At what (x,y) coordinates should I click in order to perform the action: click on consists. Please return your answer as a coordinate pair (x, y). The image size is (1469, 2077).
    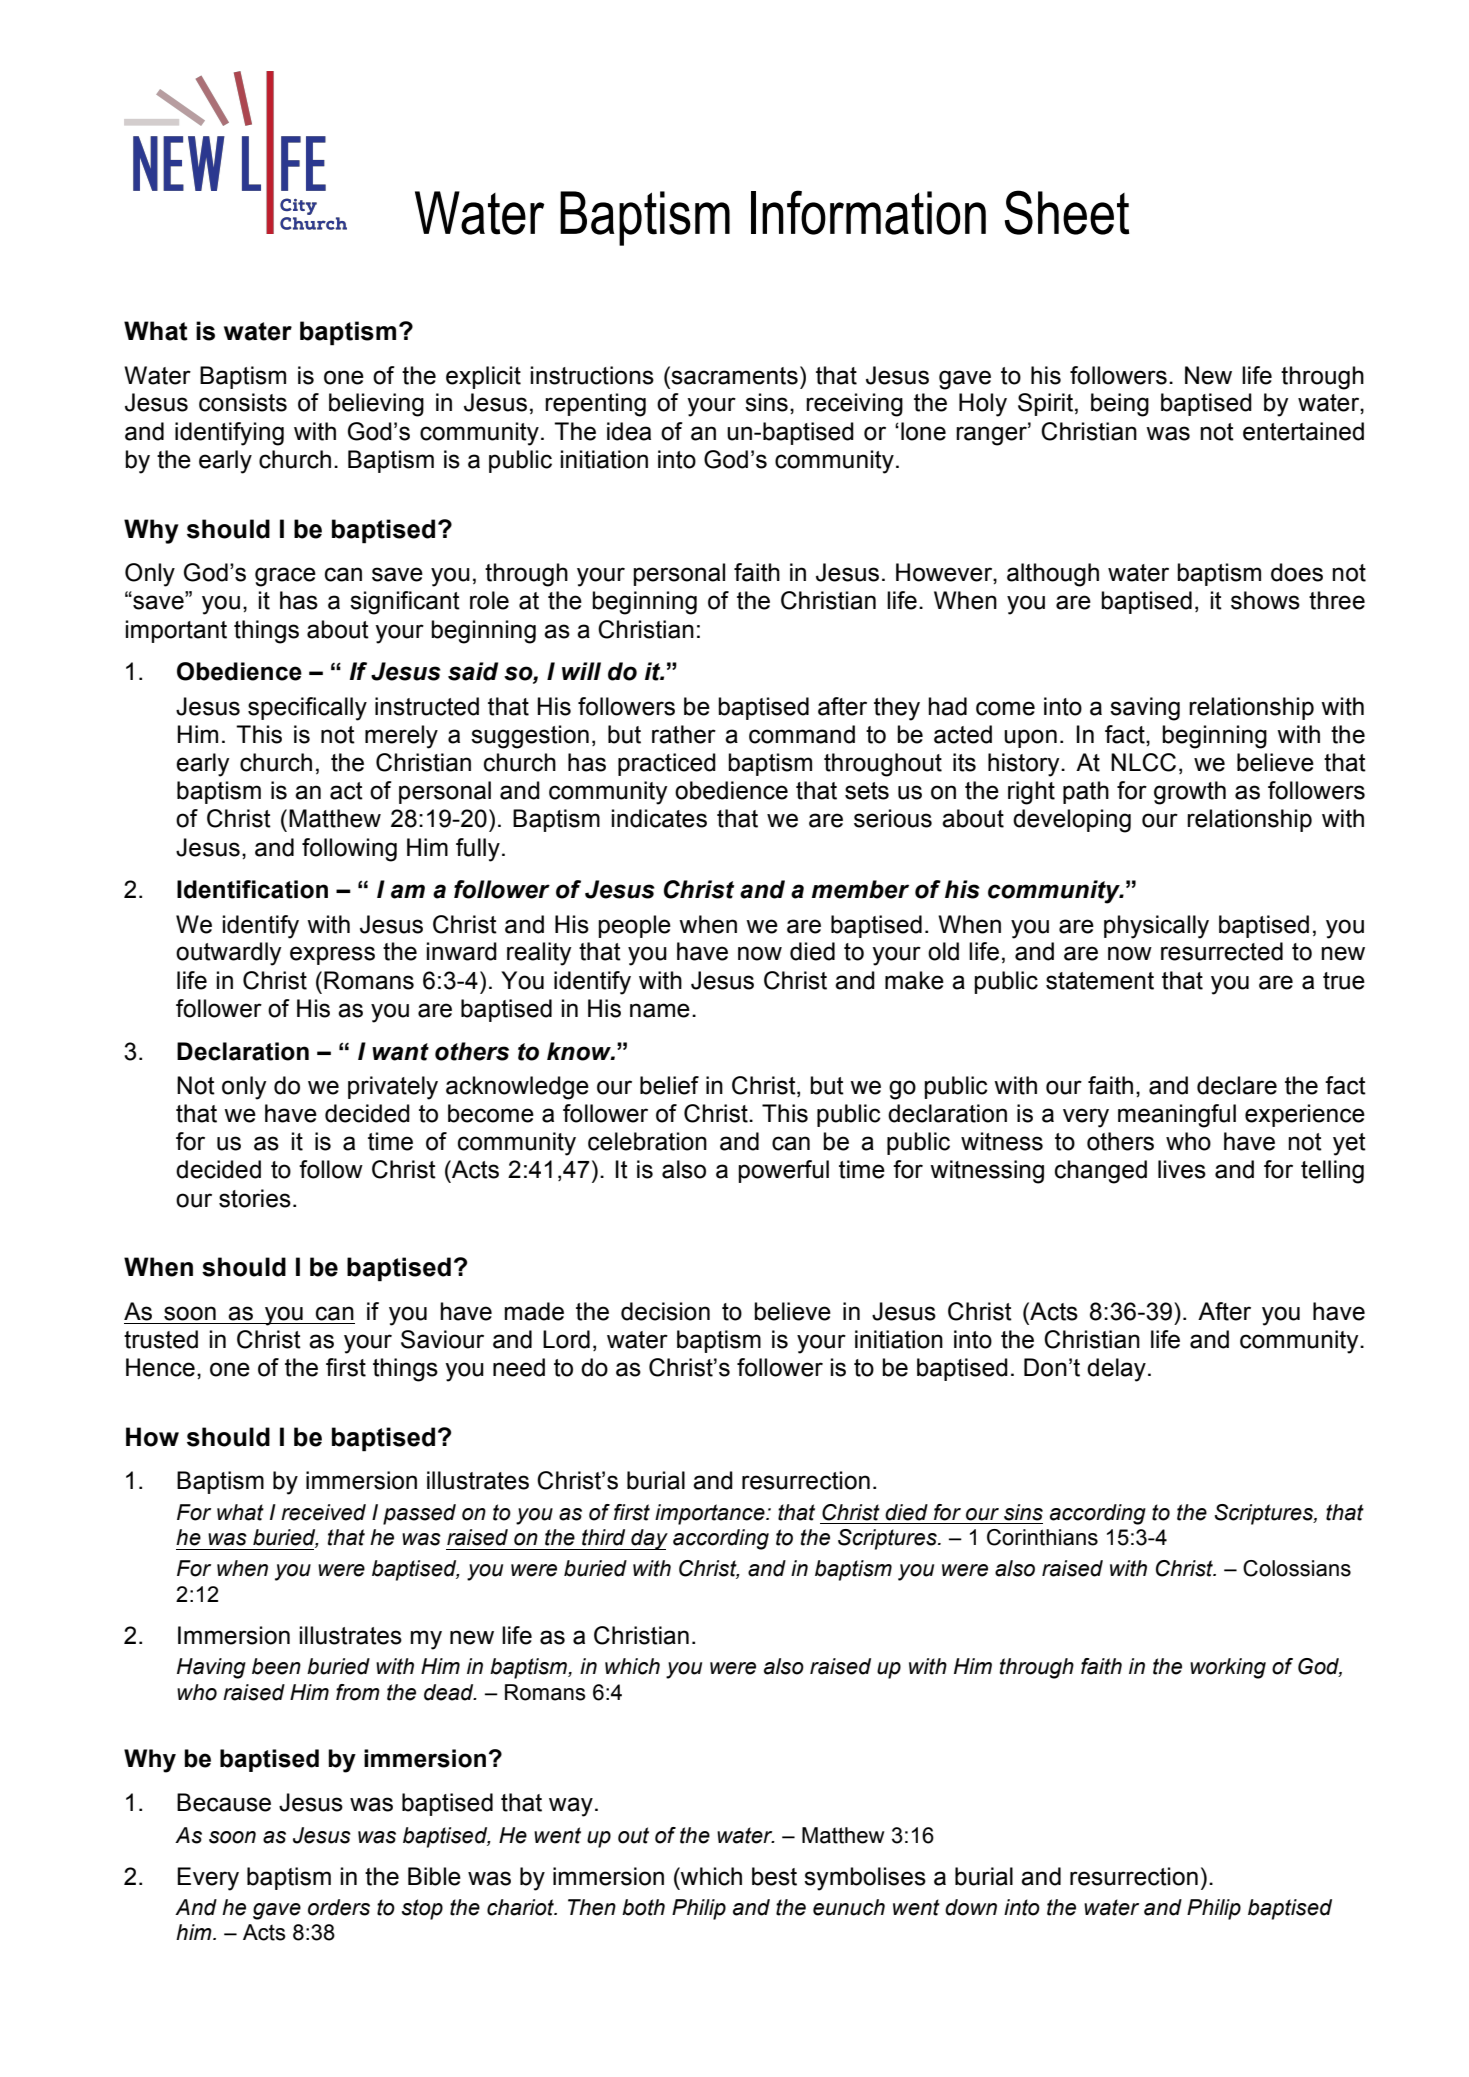
    Looking at the image, I should click on (243, 402).
